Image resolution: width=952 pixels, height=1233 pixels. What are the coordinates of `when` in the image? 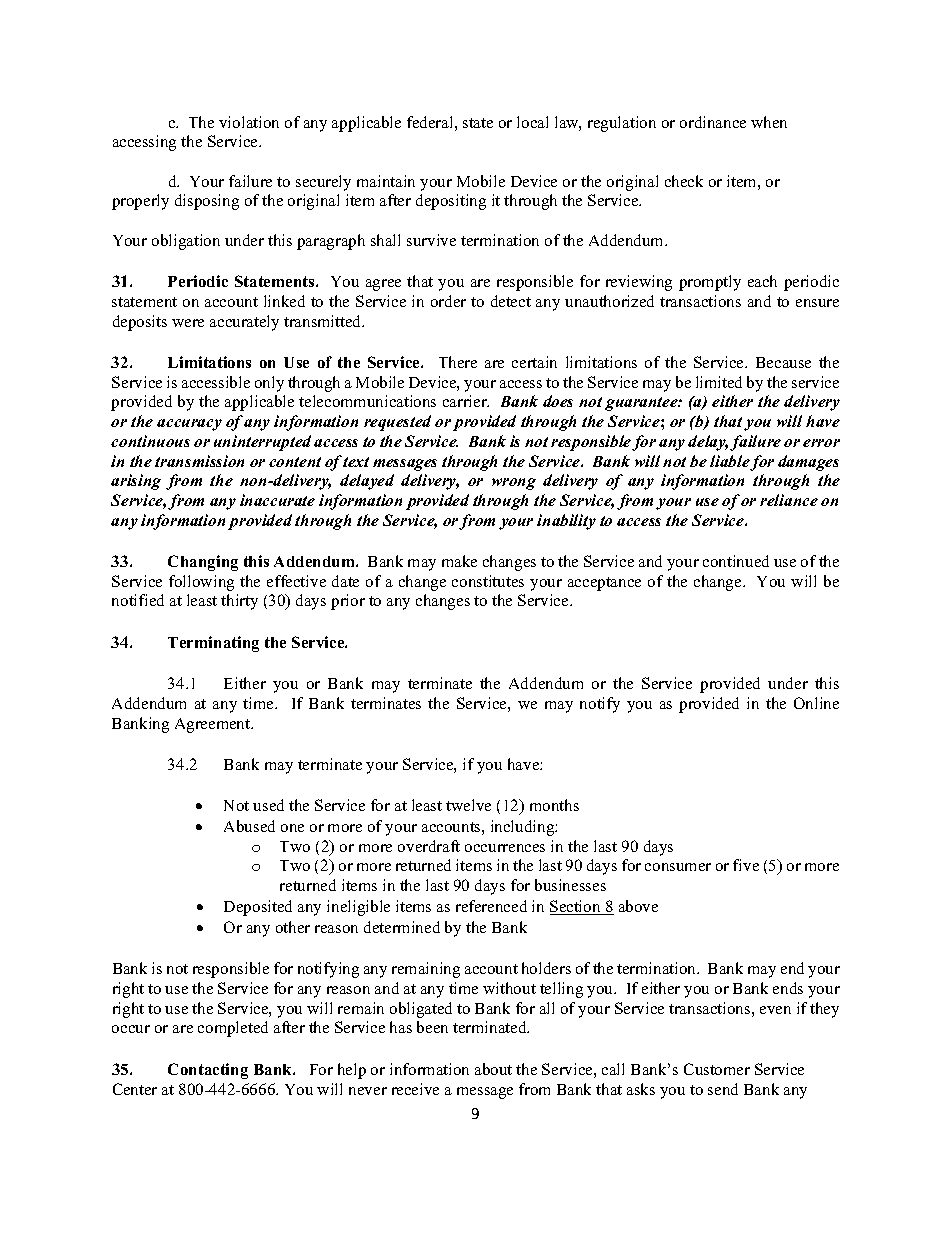 It's located at (769, 122).
